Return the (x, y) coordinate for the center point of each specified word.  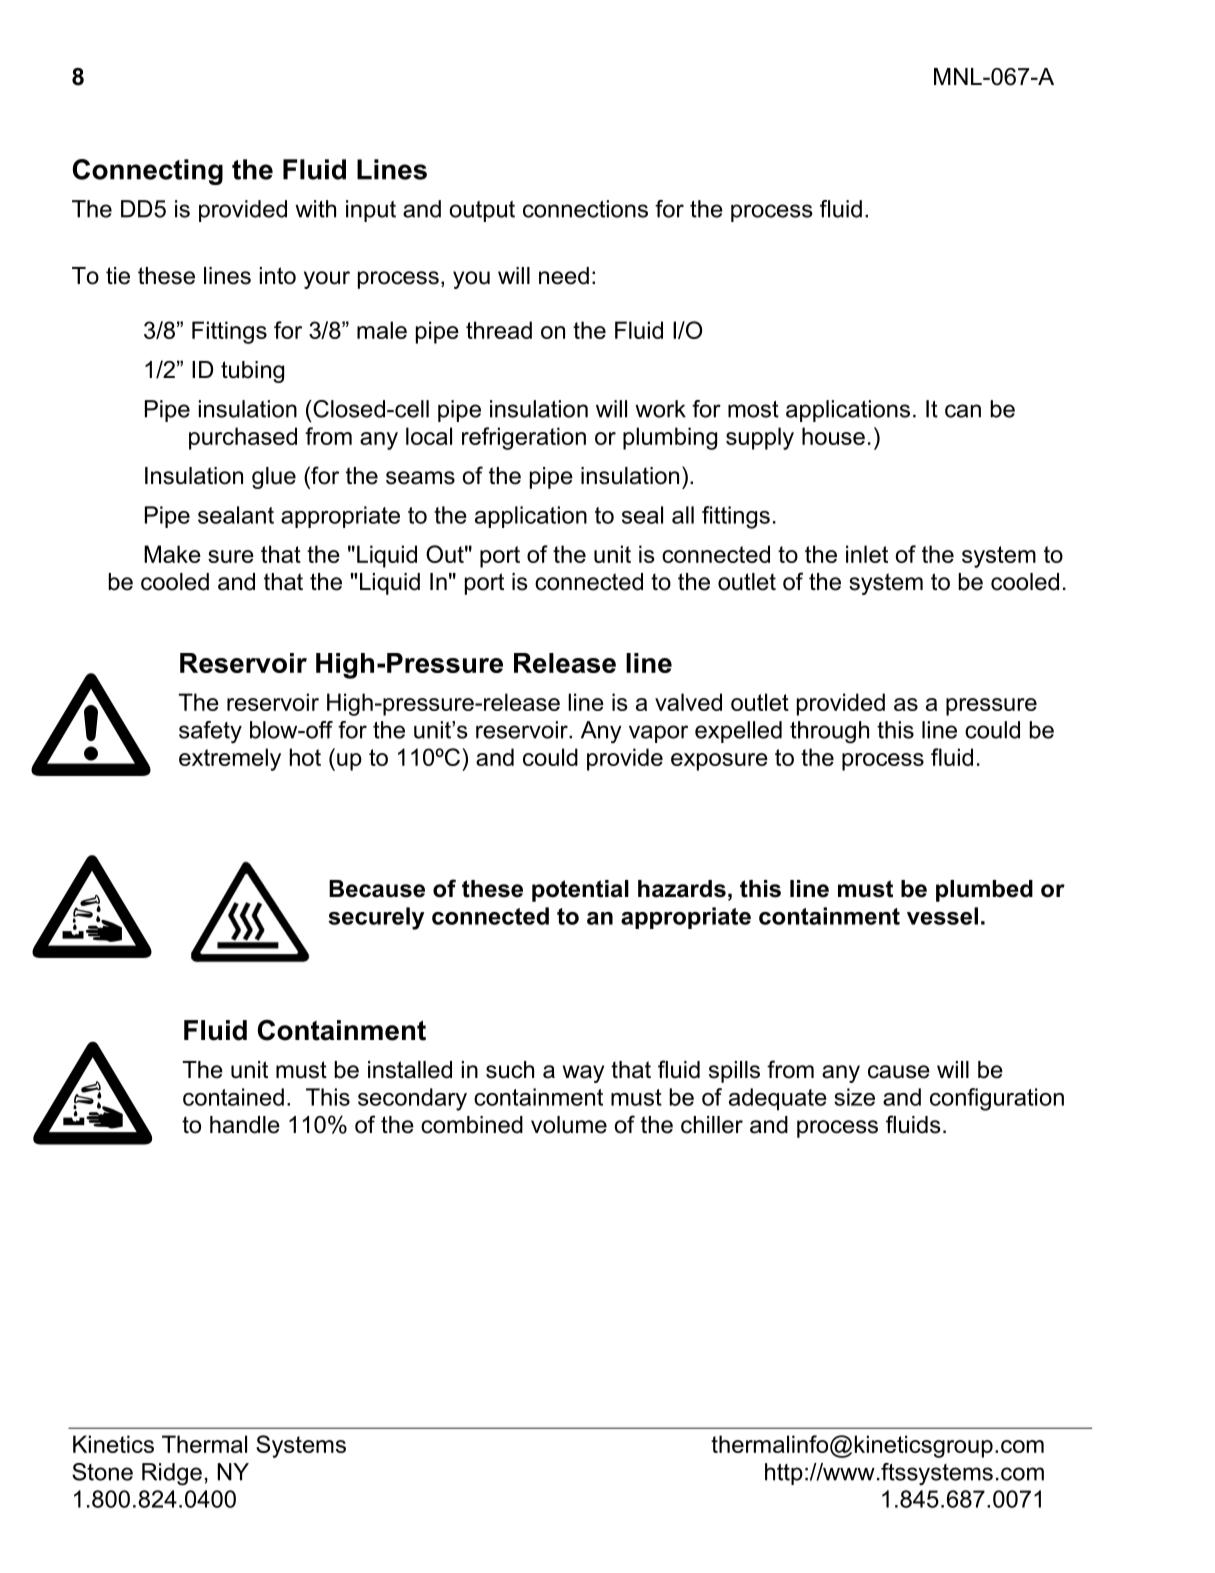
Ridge (172, 1474)
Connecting (148, 172)
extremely (230, 759)
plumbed (984, 891)
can (963, 411)
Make (172, 554)
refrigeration (524, 438)
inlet (867, 554)
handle (245, 1125)
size (854, 1097)
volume (569, 1125)
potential (580, 891)
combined (472, 1125)
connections (585, 209)
